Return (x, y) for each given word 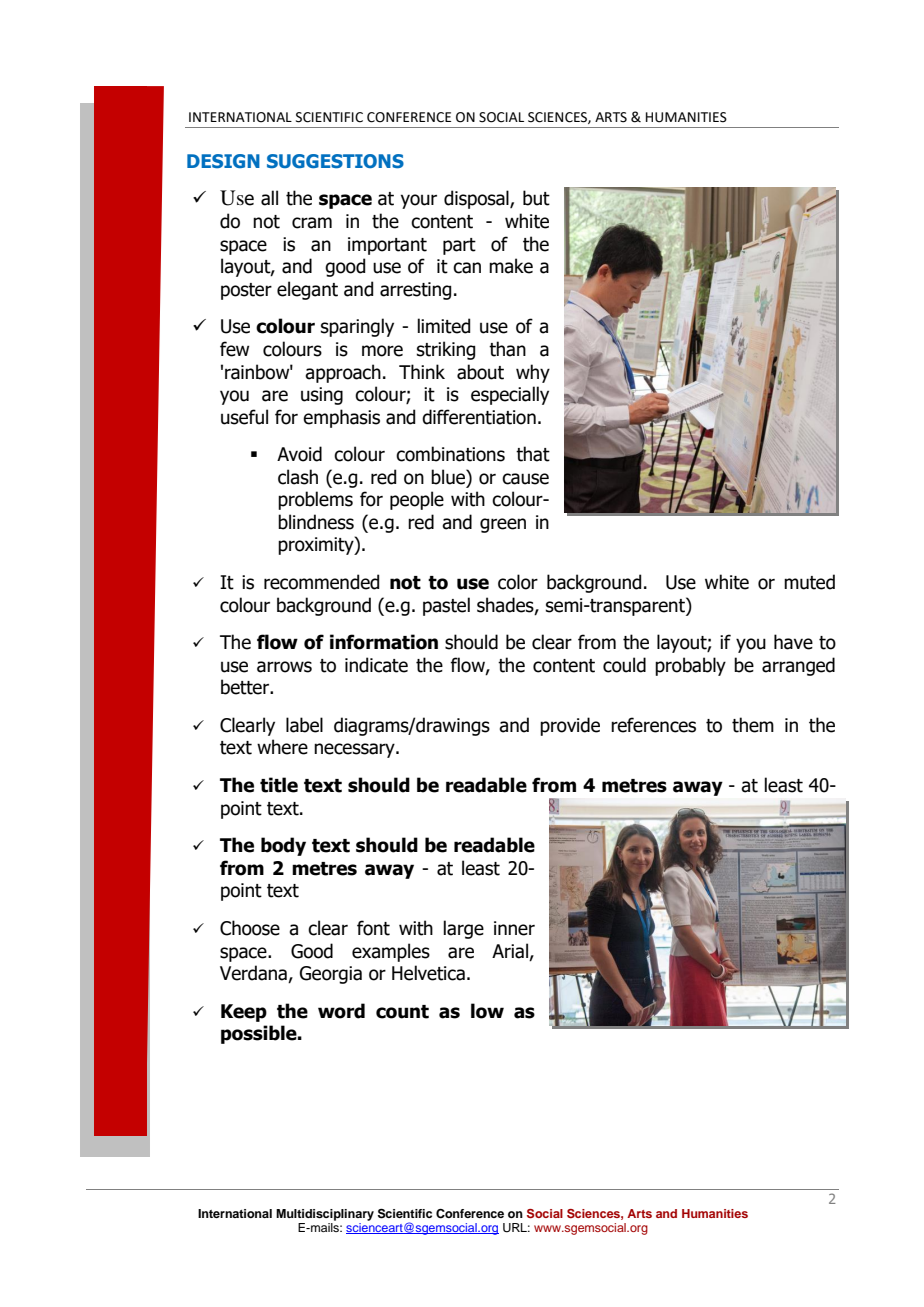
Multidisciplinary (325, 1215)
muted (809, 582)
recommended (321, 582)
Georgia (331, 975)
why (533, 373)
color (518, 582)
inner (514, 928)
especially (510, 395)
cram (312, 223)
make (511, 266)
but (536, 198)
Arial (510, 951)
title (279, 785)
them (753, 725)
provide (570, 726)
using (322, 396)
